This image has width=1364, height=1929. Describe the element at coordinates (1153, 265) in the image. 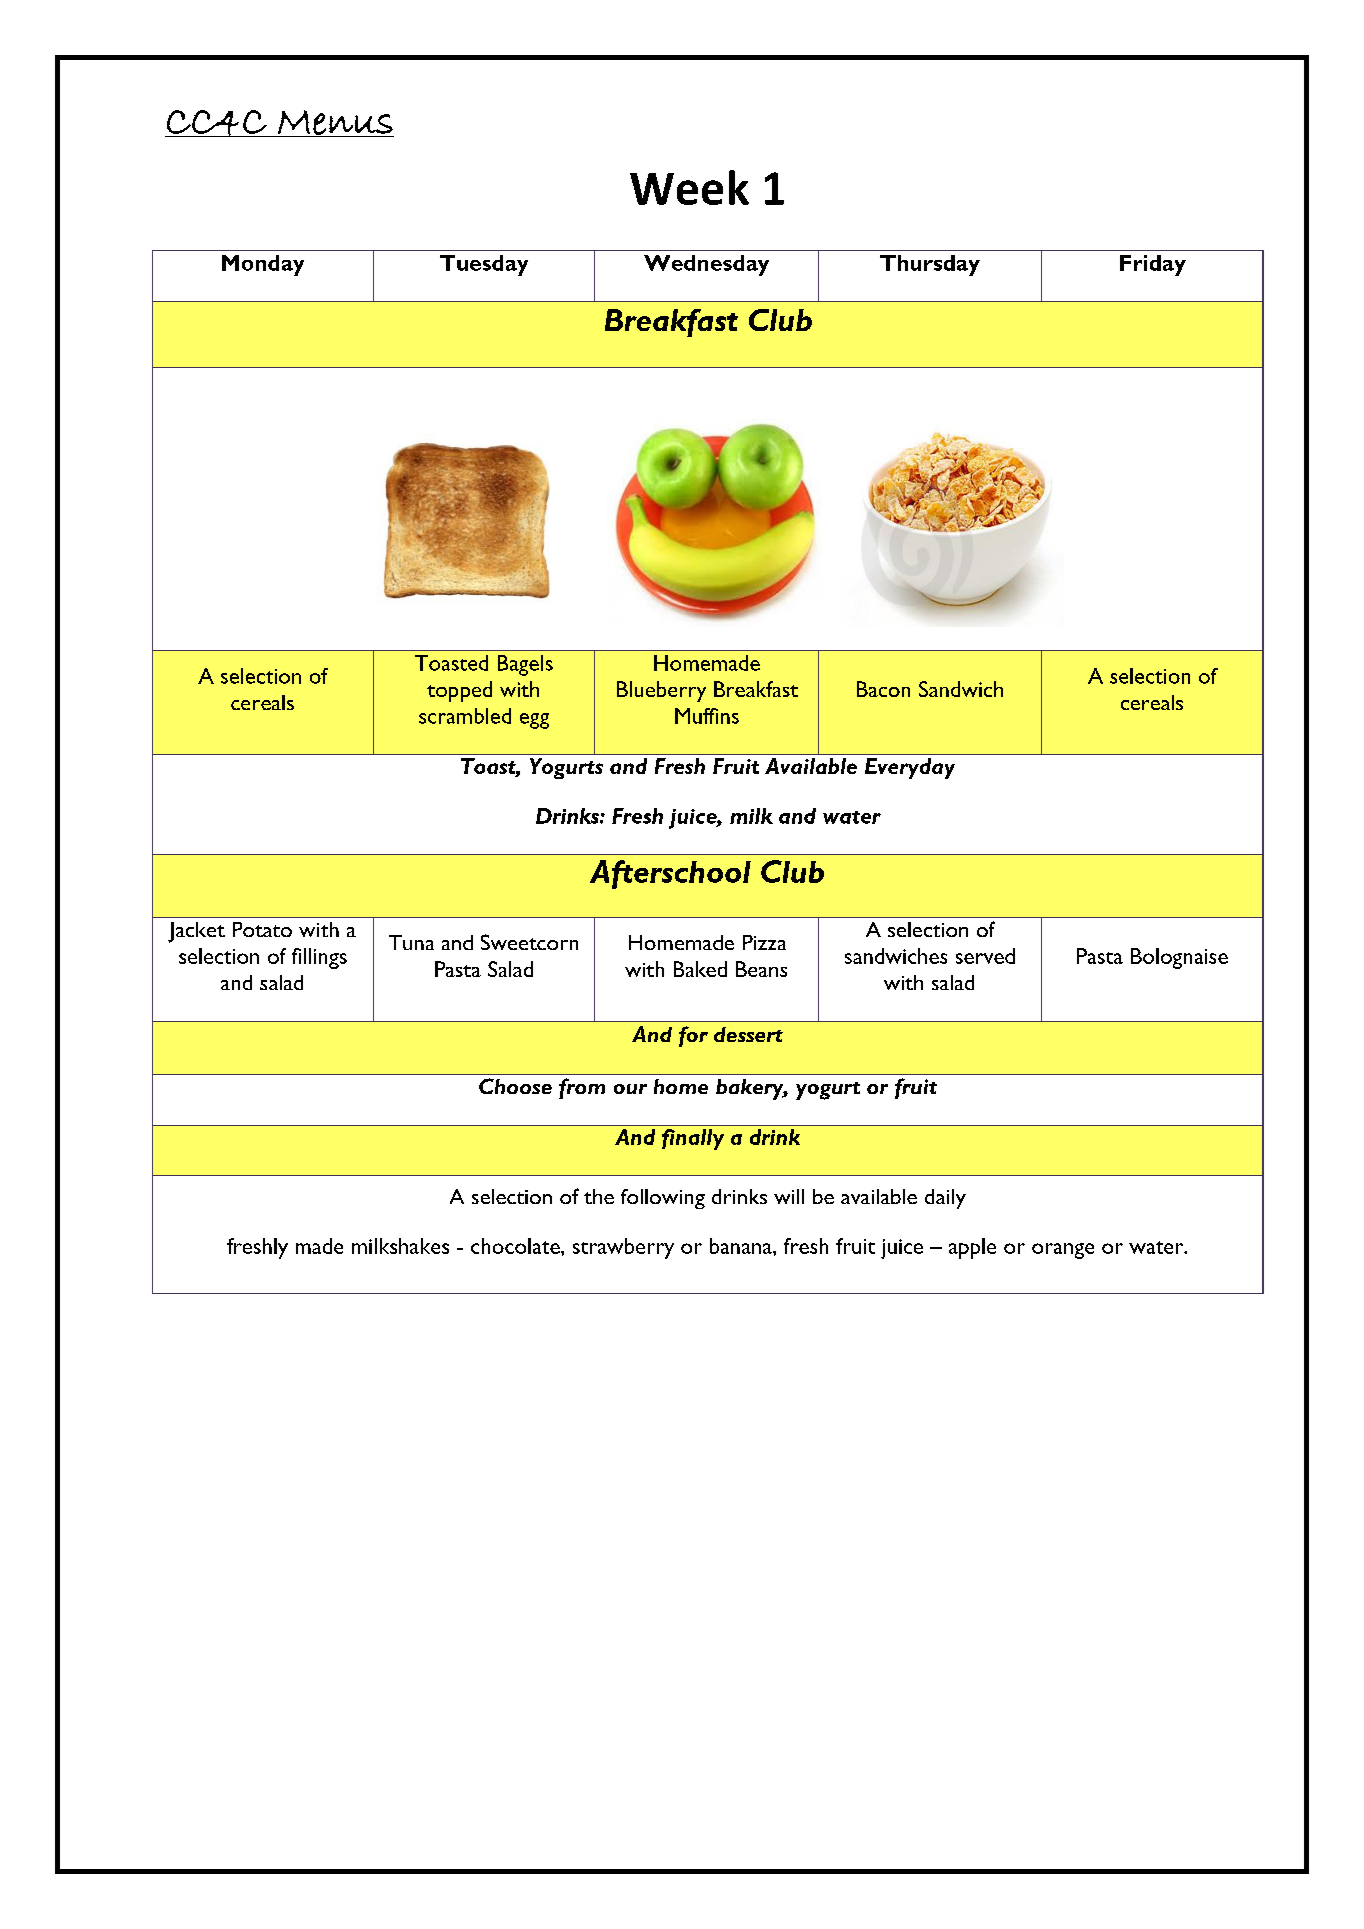

I see `Friday` at that location.
